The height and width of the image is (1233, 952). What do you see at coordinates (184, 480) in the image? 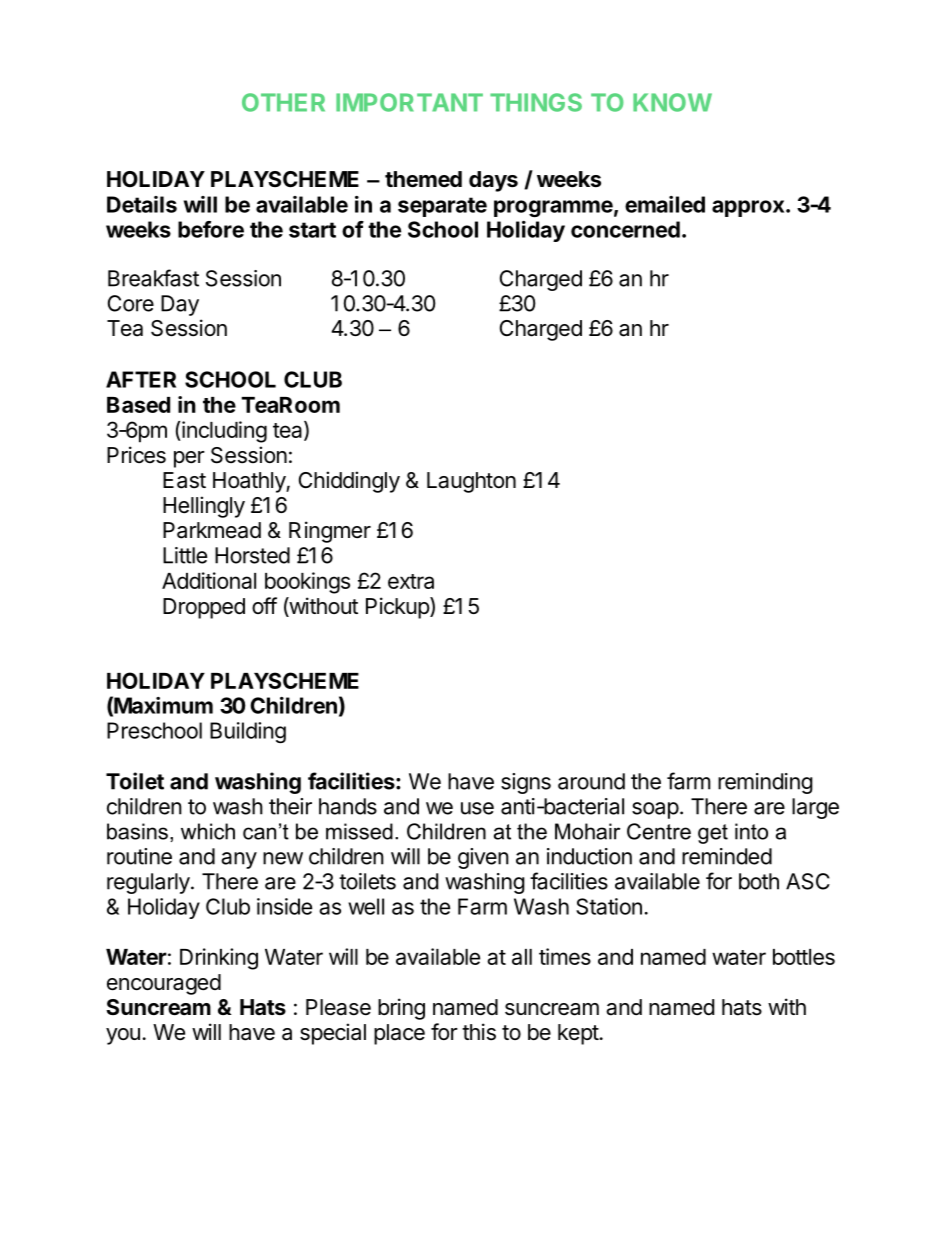
I see `East` at bounding box center [184, 480].
